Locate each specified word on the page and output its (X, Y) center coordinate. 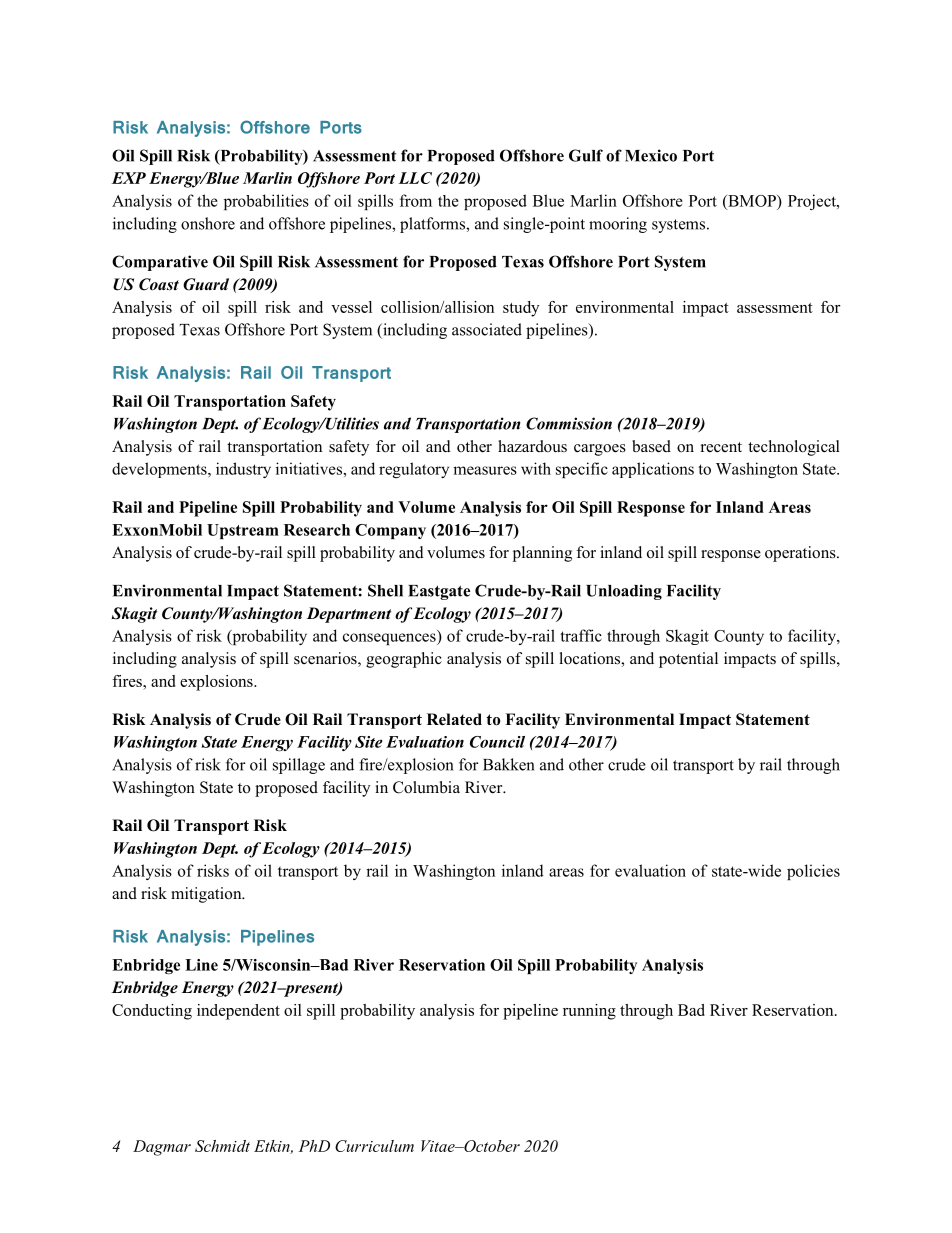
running (589, 1012)
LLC (415, 178)
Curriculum (374, 1146)
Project (813, 202)
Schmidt (222, 1146)
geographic (404, 660)
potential (688, 660)
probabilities (266, 202)
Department (349, 615)
